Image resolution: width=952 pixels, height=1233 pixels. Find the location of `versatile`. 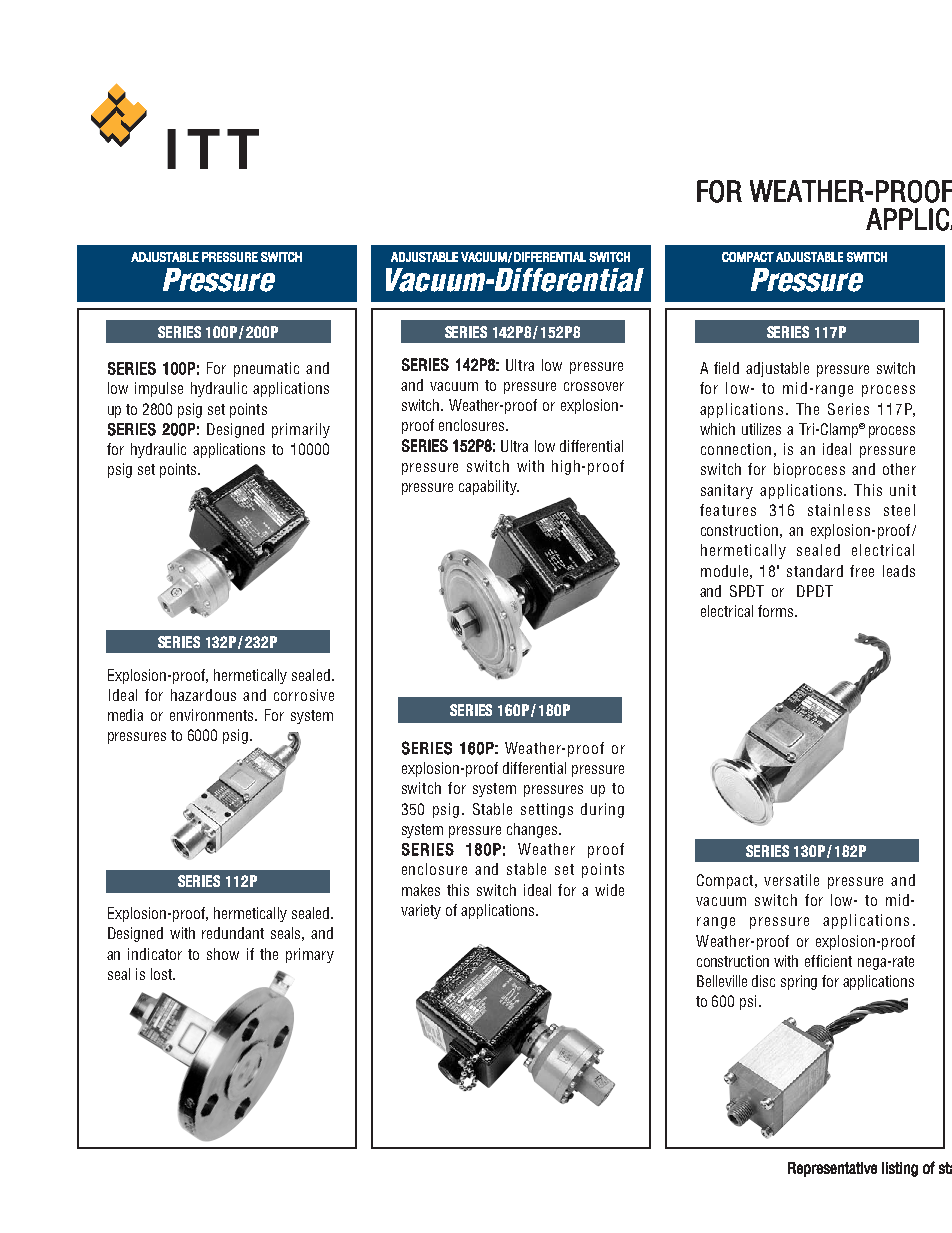

versatile is located at coordinates (791, 880).
